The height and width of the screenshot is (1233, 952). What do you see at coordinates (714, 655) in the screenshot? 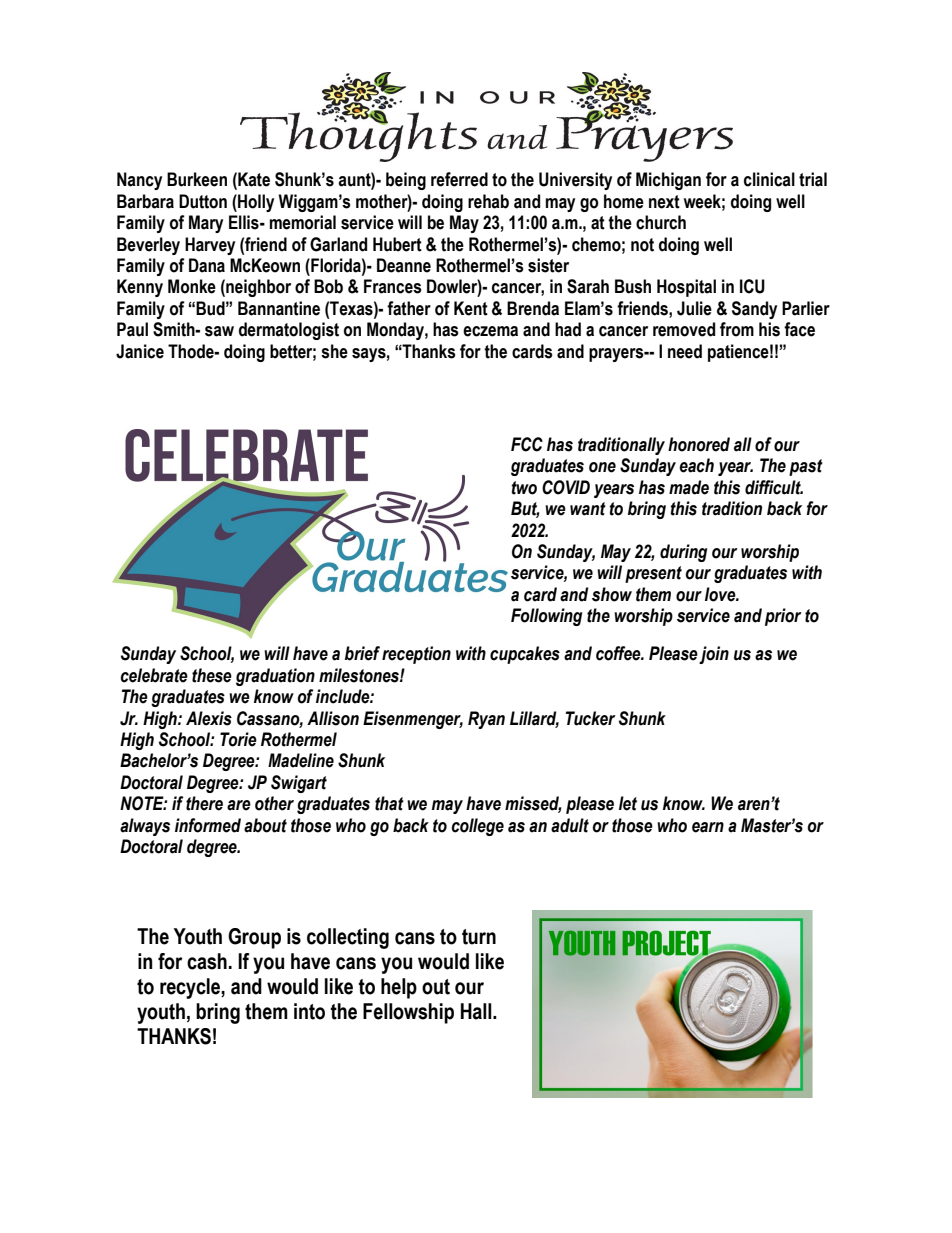
I see `join` at bounding box center [714, 655].
